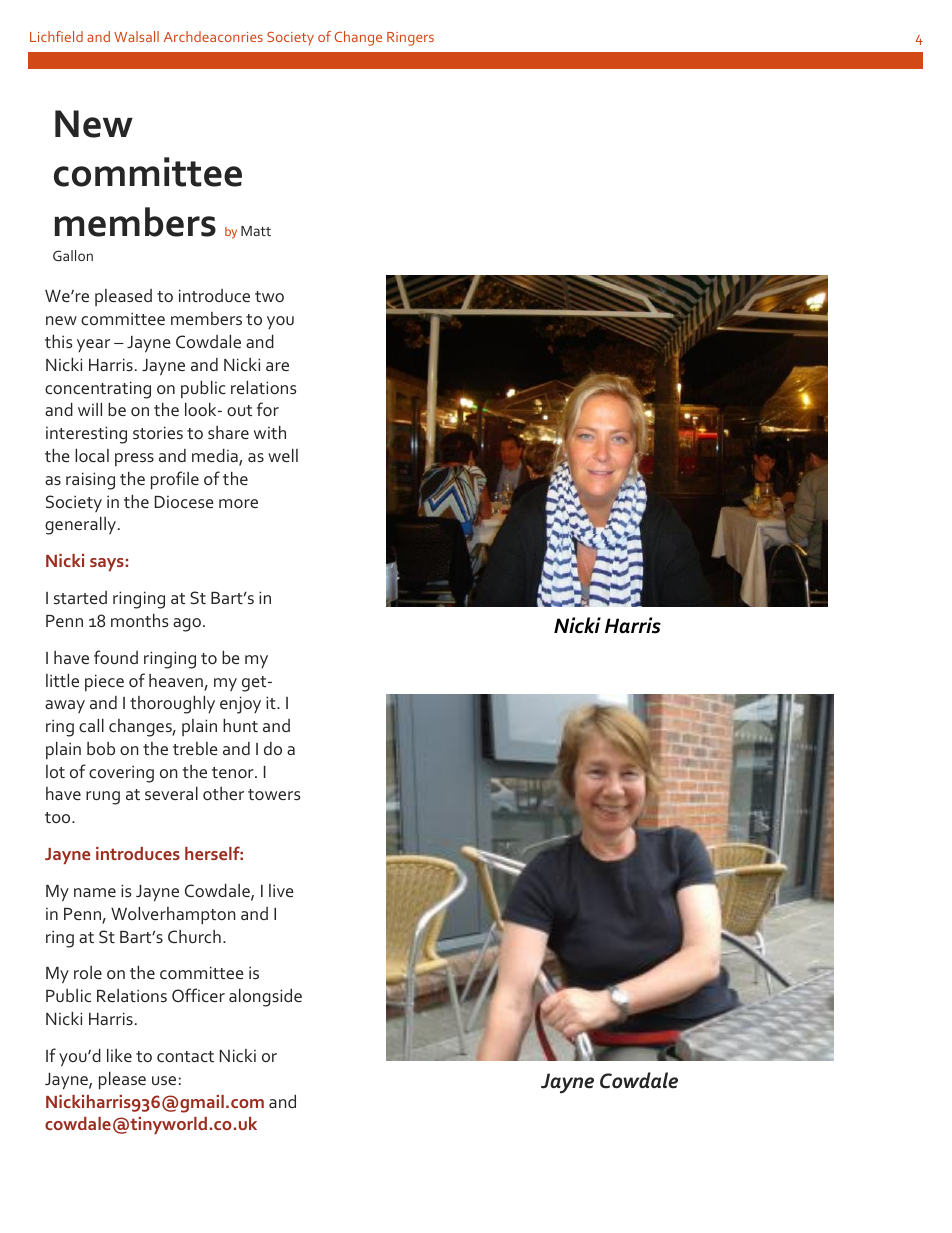  I want to click on like, so click(119, 1055).
